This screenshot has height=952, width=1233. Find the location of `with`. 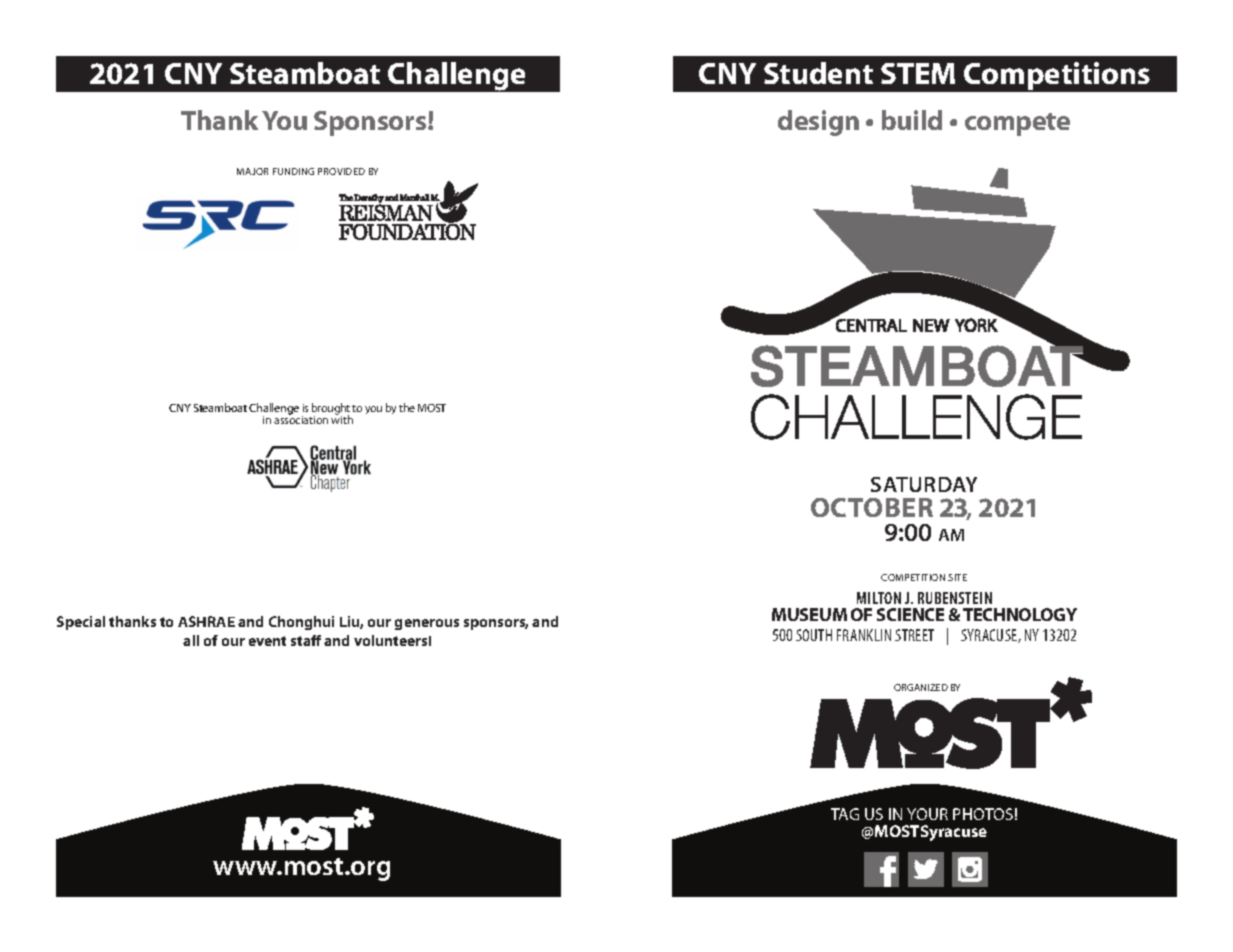

with is located at coordinates (342, 419).
